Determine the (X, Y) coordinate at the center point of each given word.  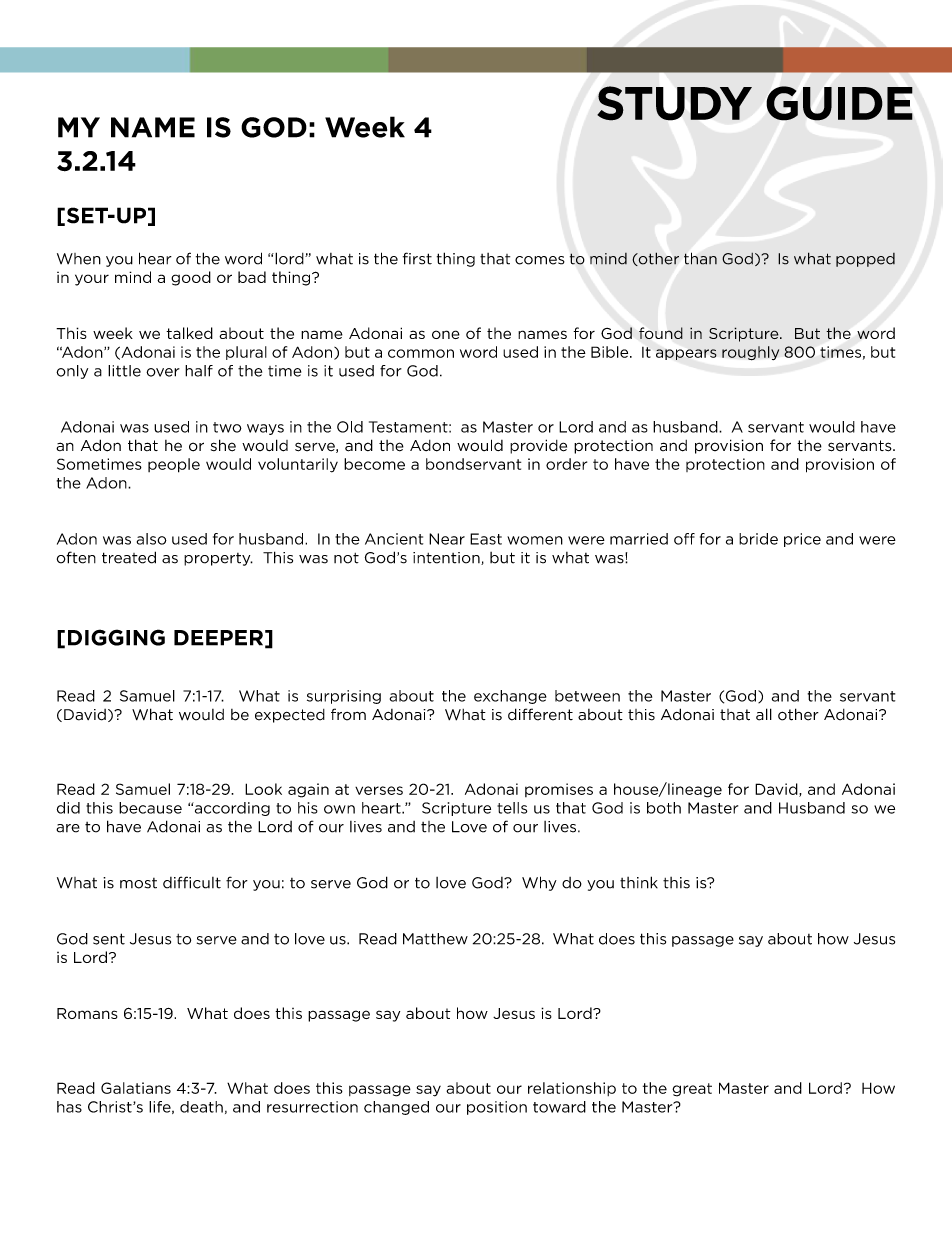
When (79, 259)
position (497, 1108)
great (692, 1090)
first (417, 258)
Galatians (136, 1088)
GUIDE (840, 103)
